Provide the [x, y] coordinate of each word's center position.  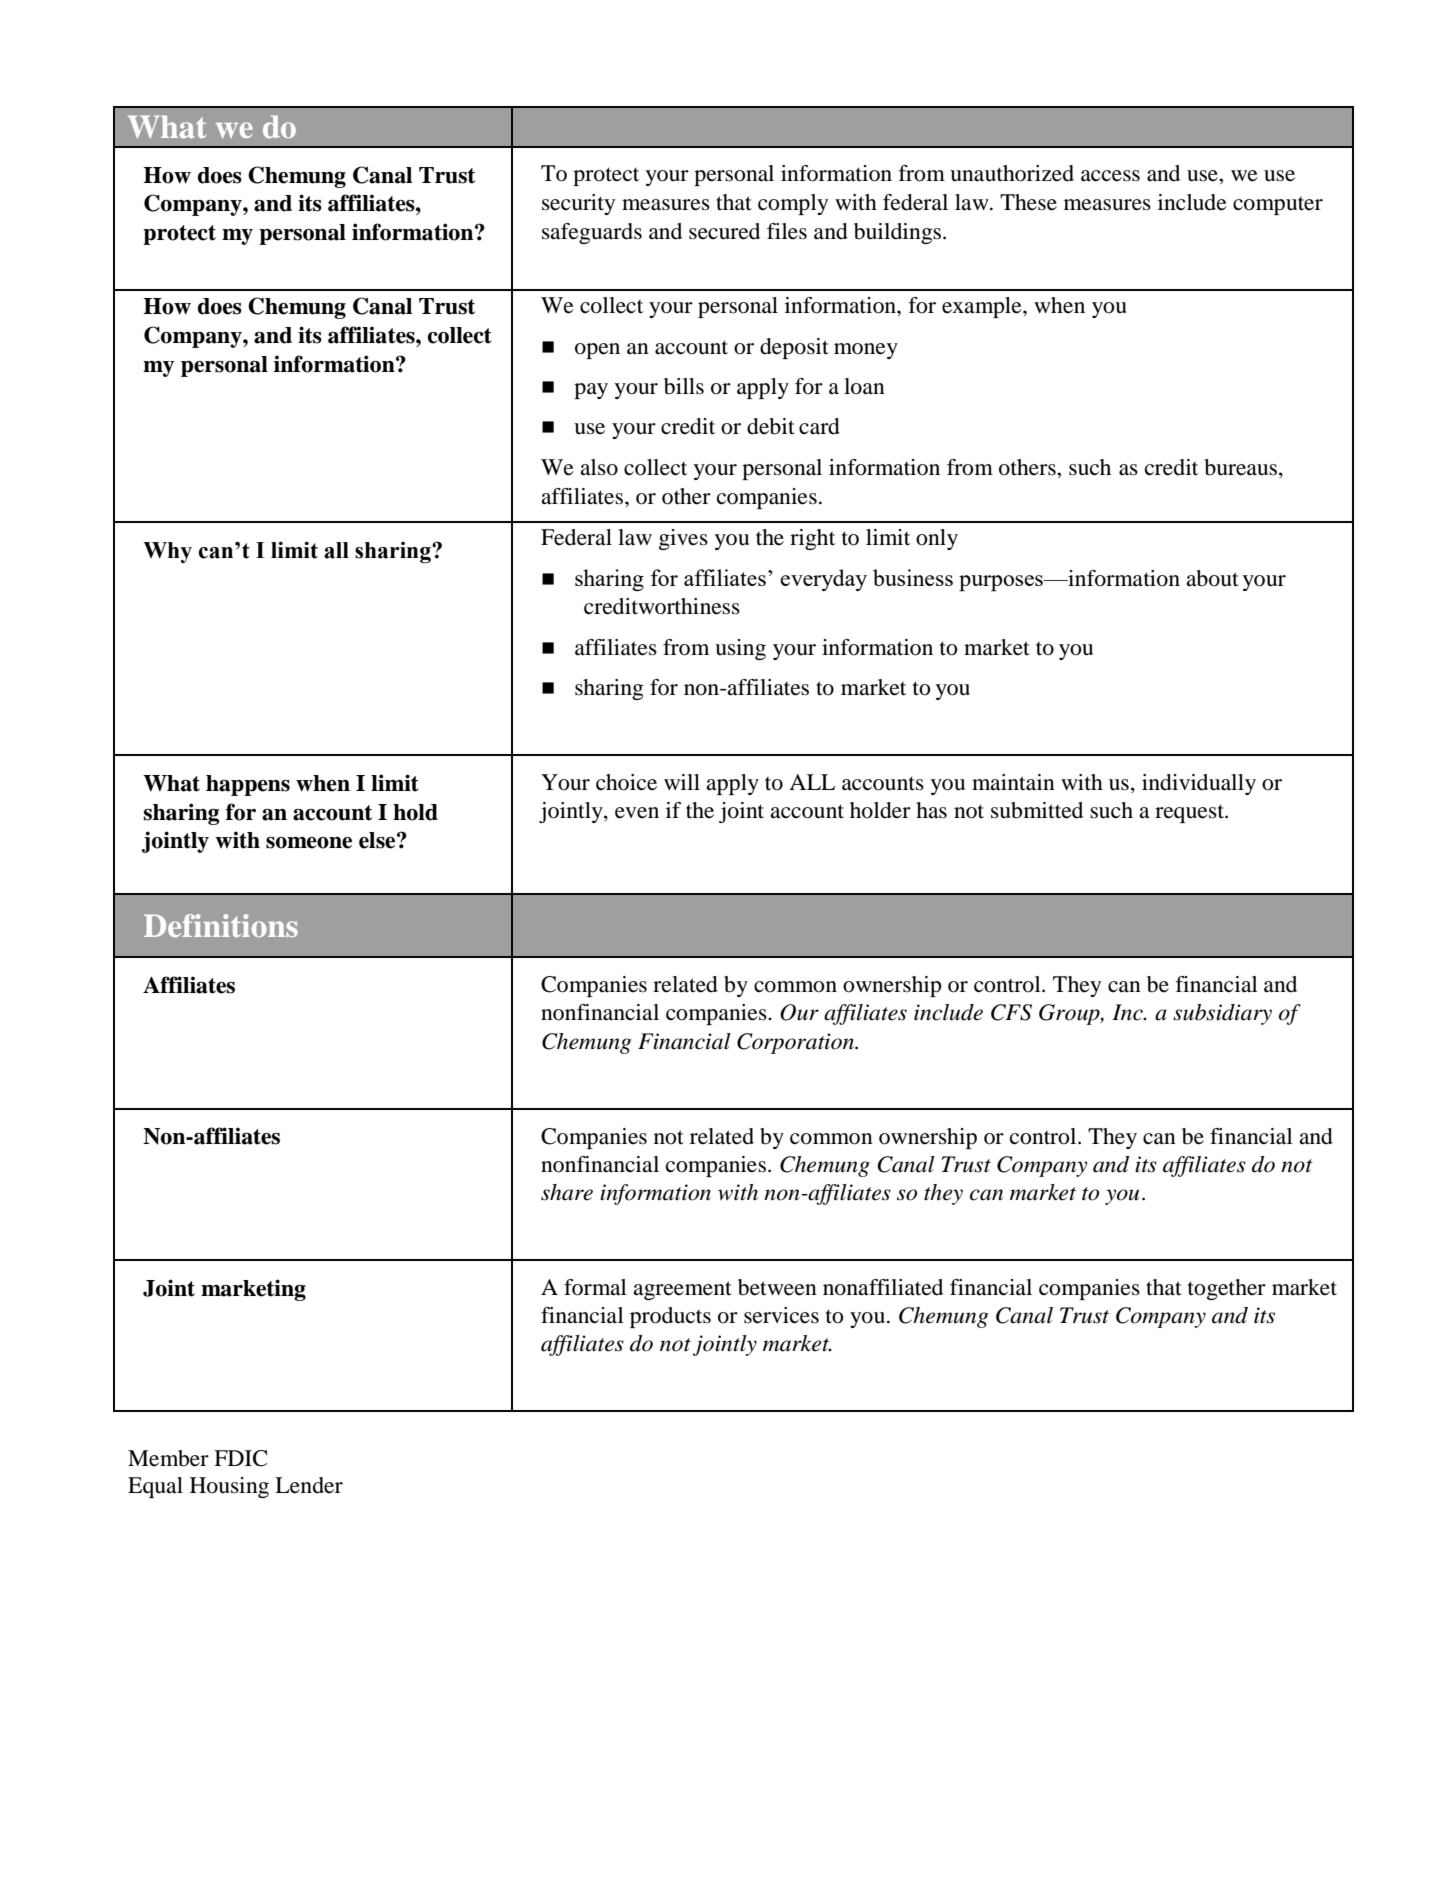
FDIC [241, 1458]
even [637, 813]
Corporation [796, 1043]
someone [309, 843]
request [1190, 813]
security [578, 204]
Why [167, 552]
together [1227, 1289]
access [1110, 176]
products [670, 1317]
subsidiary [1222, 1014]
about [1212, 578]
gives [683, 539]
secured [724, 231]
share [567, 1192]
